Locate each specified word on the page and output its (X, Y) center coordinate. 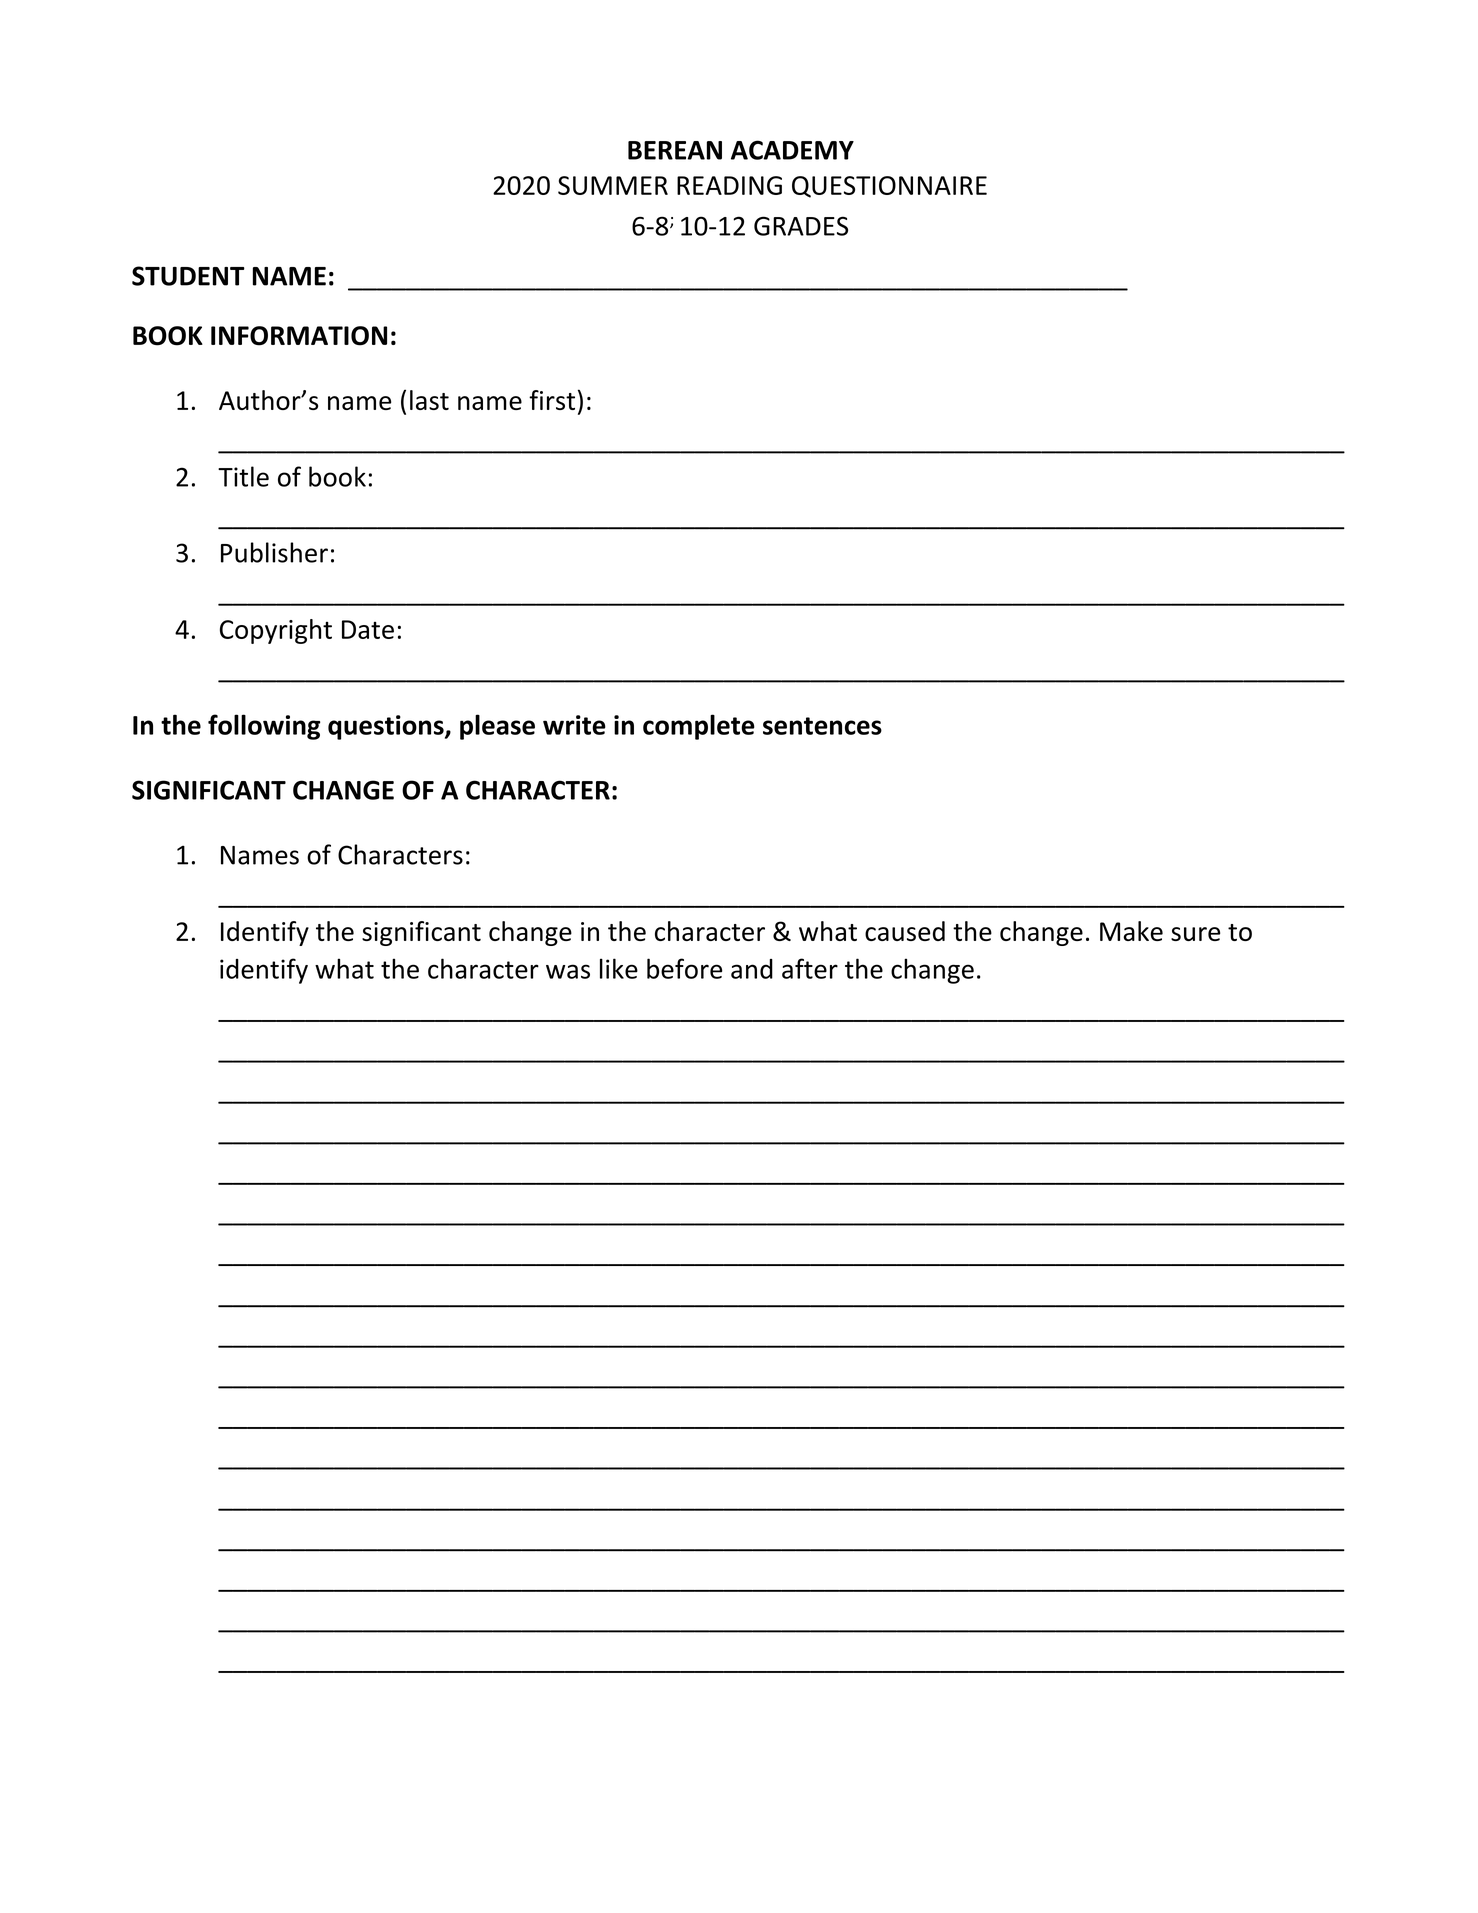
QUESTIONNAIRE (889, 187)
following (264, 727)
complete (699, 727)
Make (1131, 931)
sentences (822, 726)
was (568, 971)
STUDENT (188, 276)
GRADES (801, 226)
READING (729, 185)
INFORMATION (299, 336)
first (552, 400)
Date (368, 629)
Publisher (274, 552)
